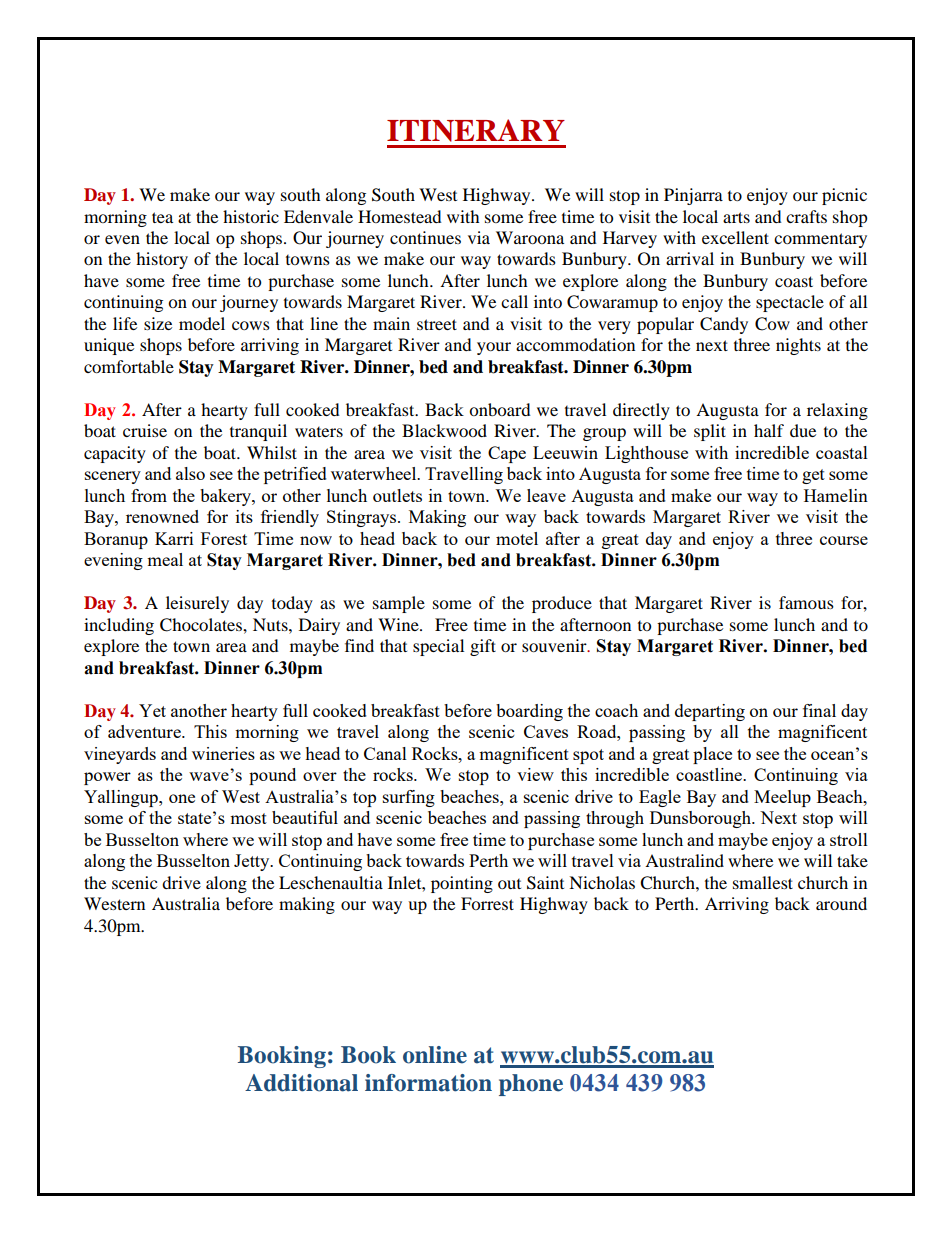 The height and width of the screenshot is (1233, 952). What do you see at coordinates (462, 884) in the screenshot?
I see `pointing` at bounding box center [462, 884].
